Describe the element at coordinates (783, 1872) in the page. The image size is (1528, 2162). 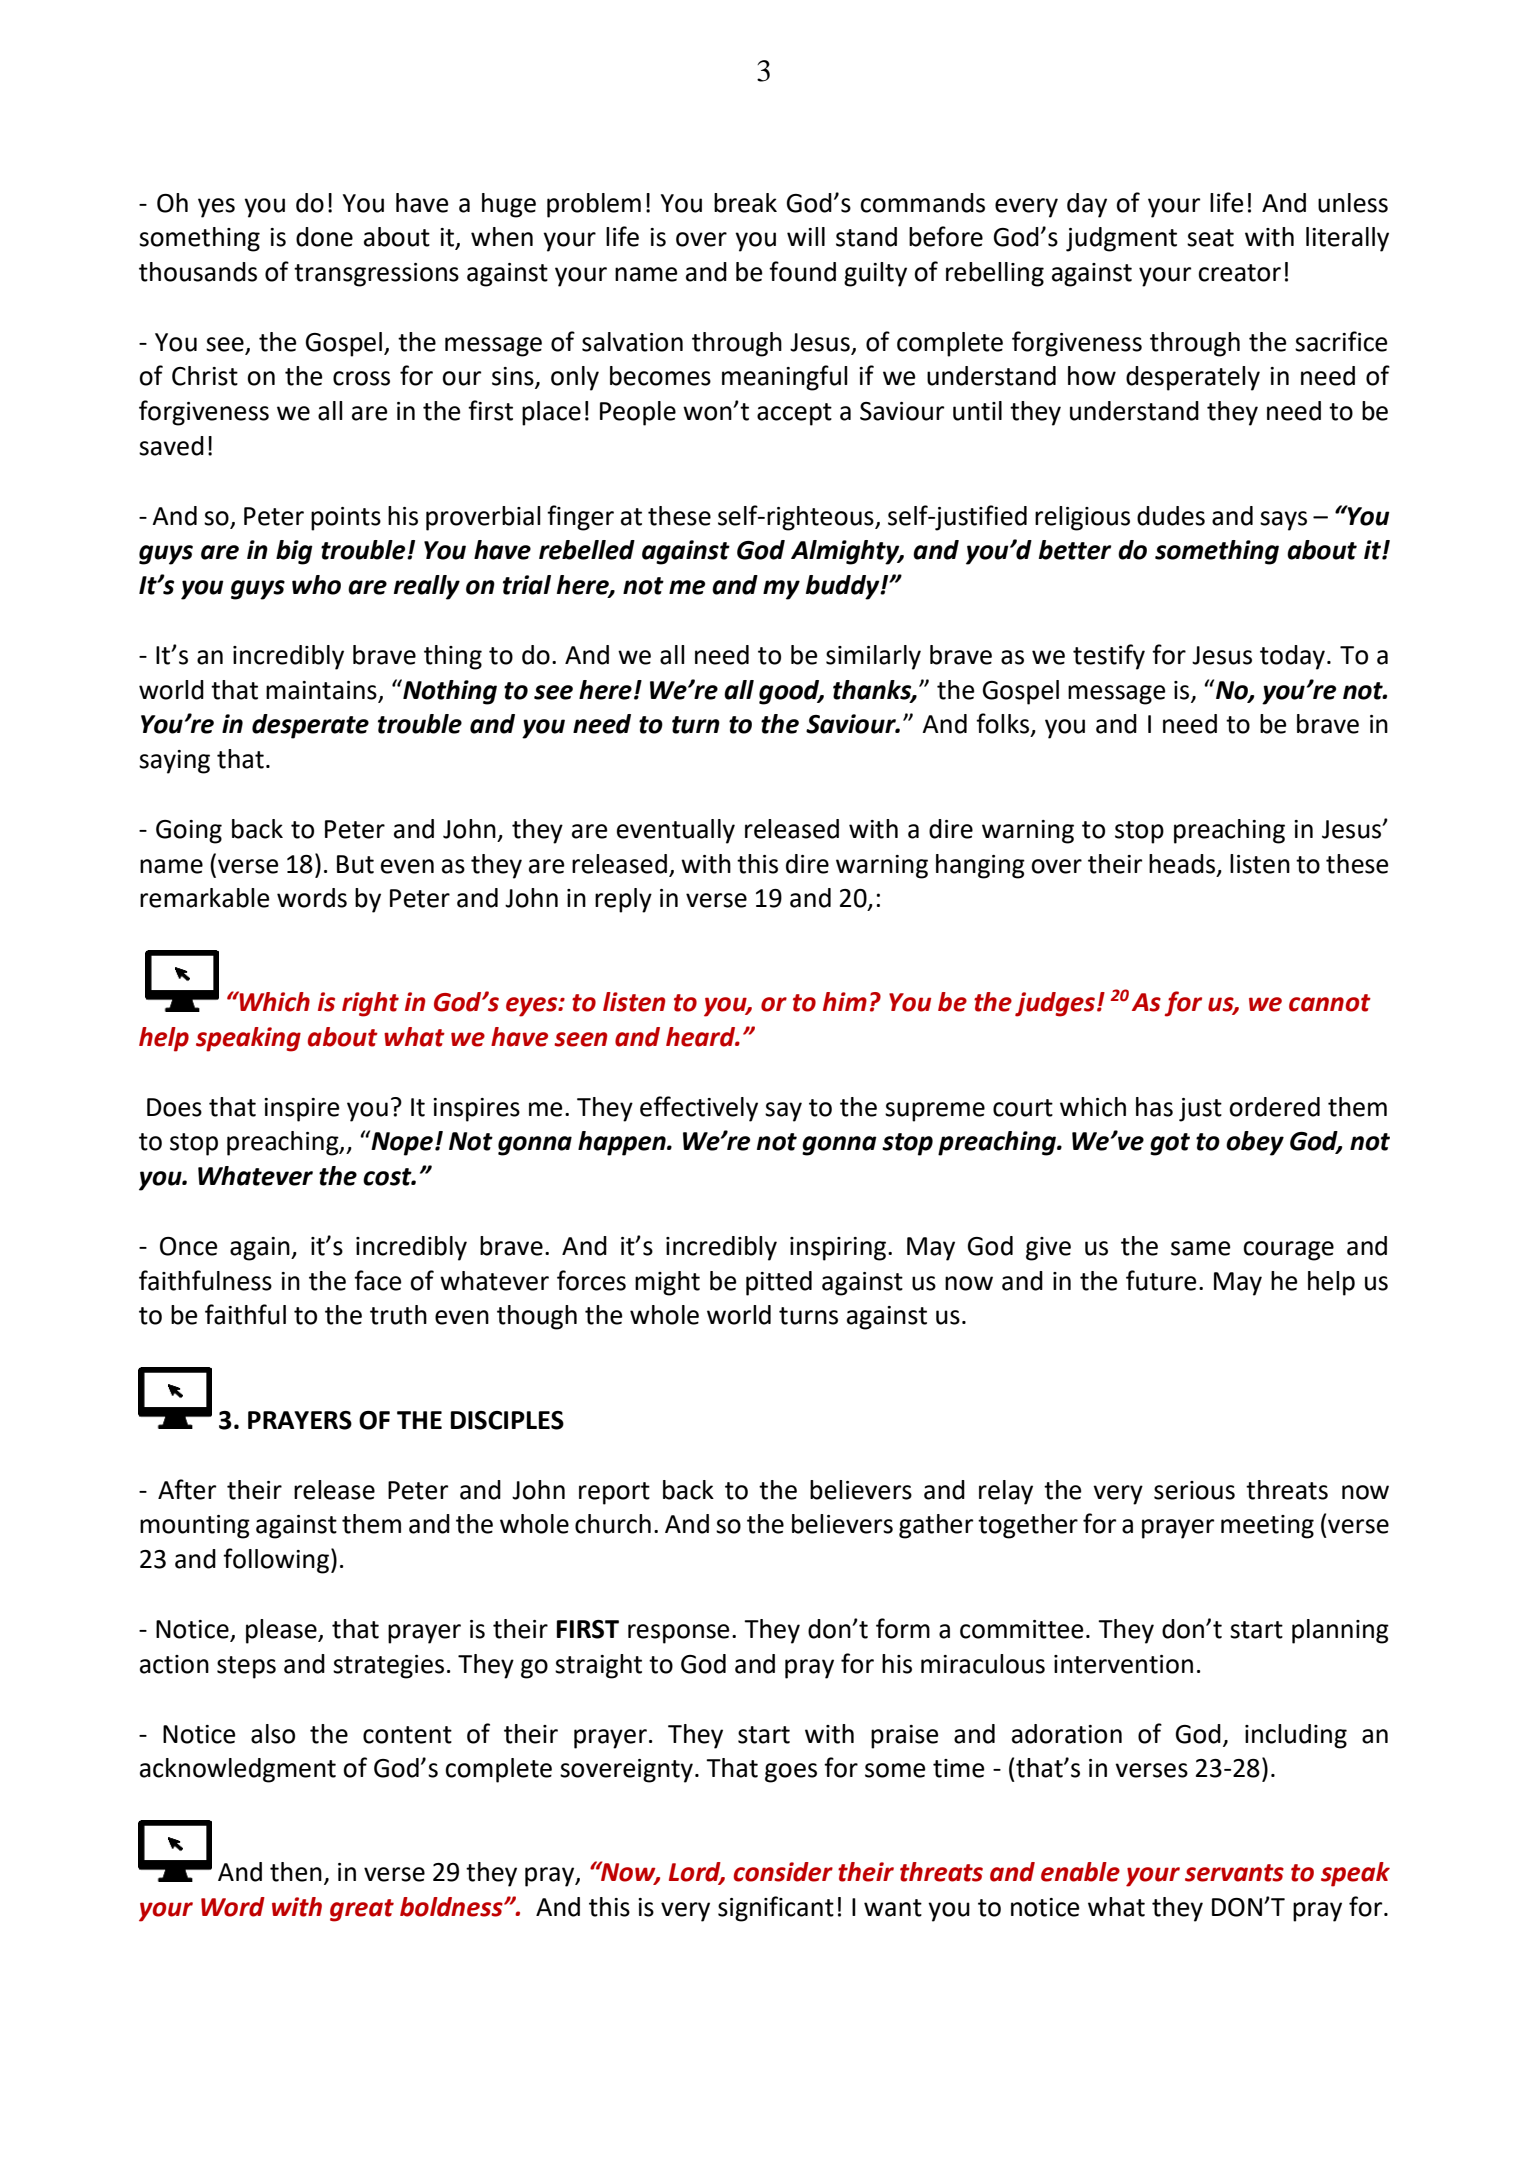
I see `consider` at that location.
